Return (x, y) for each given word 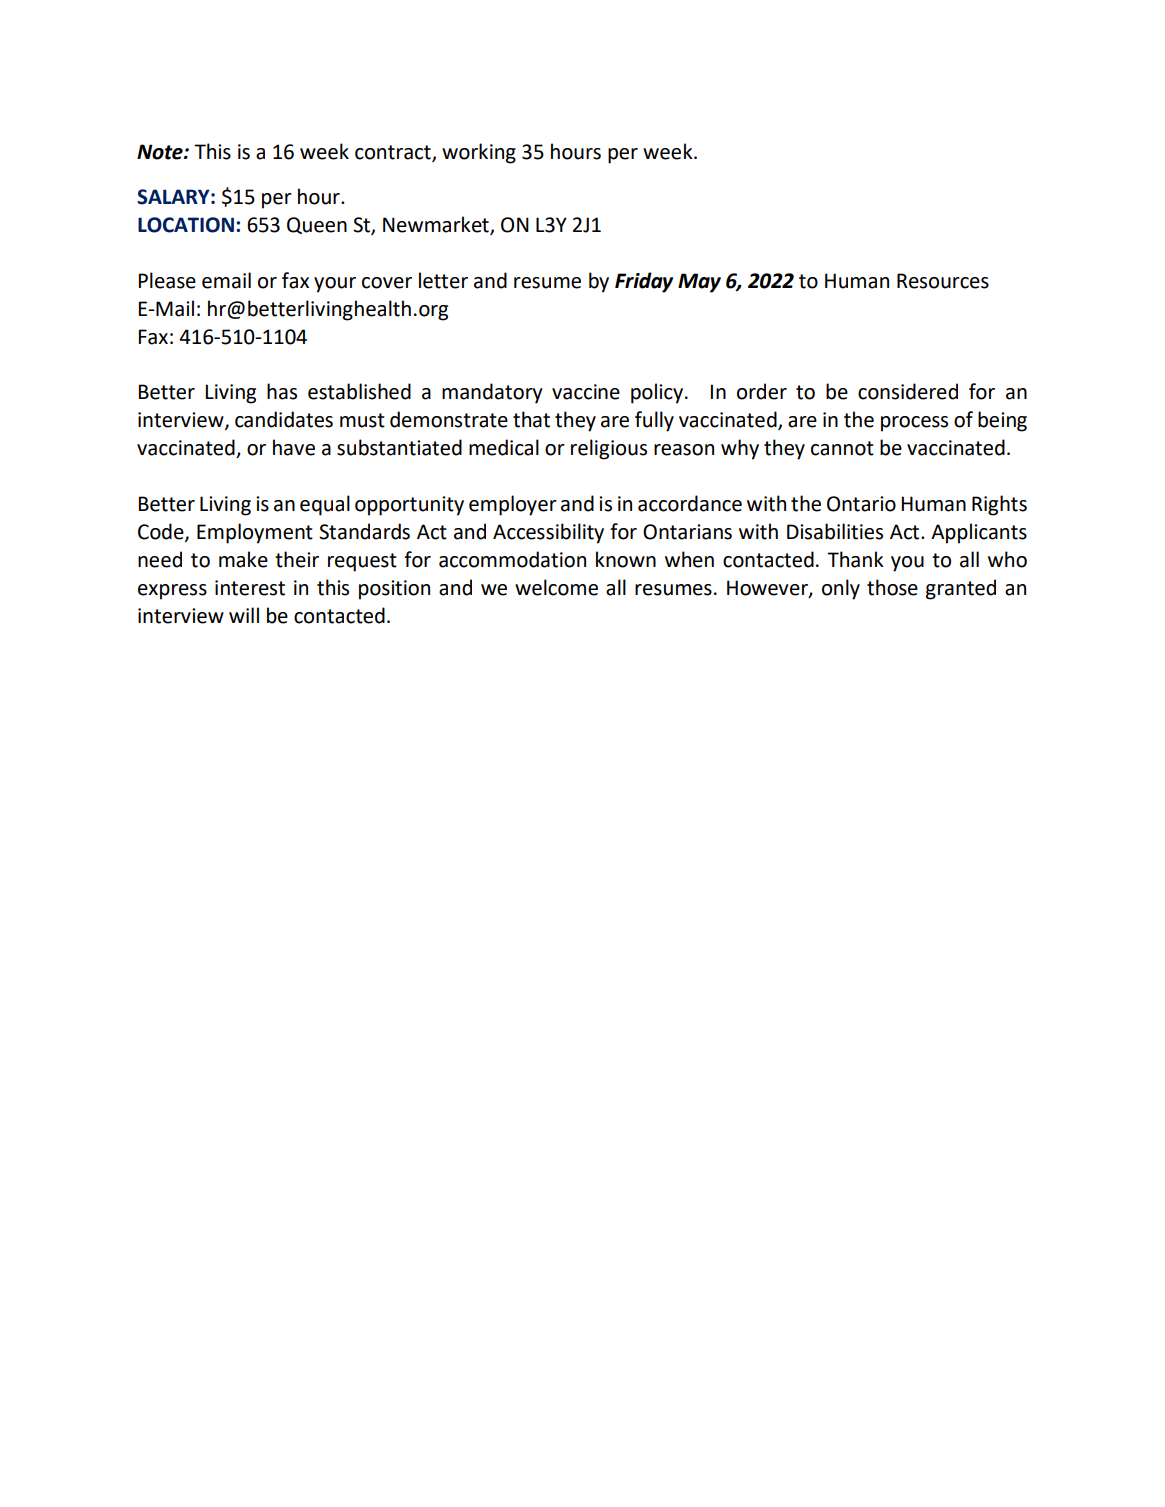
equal (325, 505)
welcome (556, 587)
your (335, 285)
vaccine (586, 392)
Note (161, 152)
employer (513, 505)
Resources (943, 281)
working (479, 153)
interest (250, 588)
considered (908, 391)
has (282, 391)
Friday (644, 282)
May (699, 283)
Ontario (861, 504)
